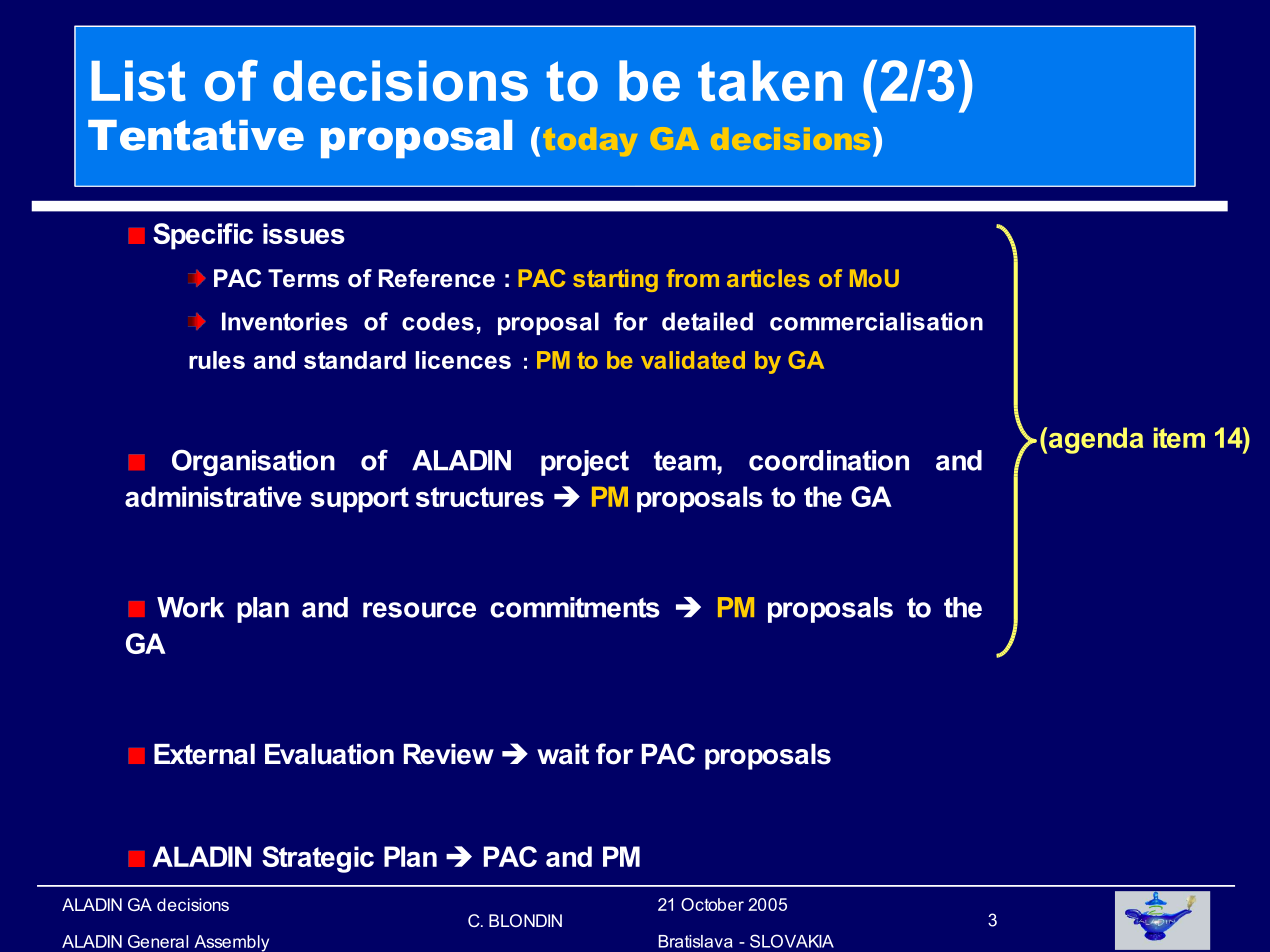  Describe the element at coordinates (768, 278) in the page. I see `articles` at that location.
